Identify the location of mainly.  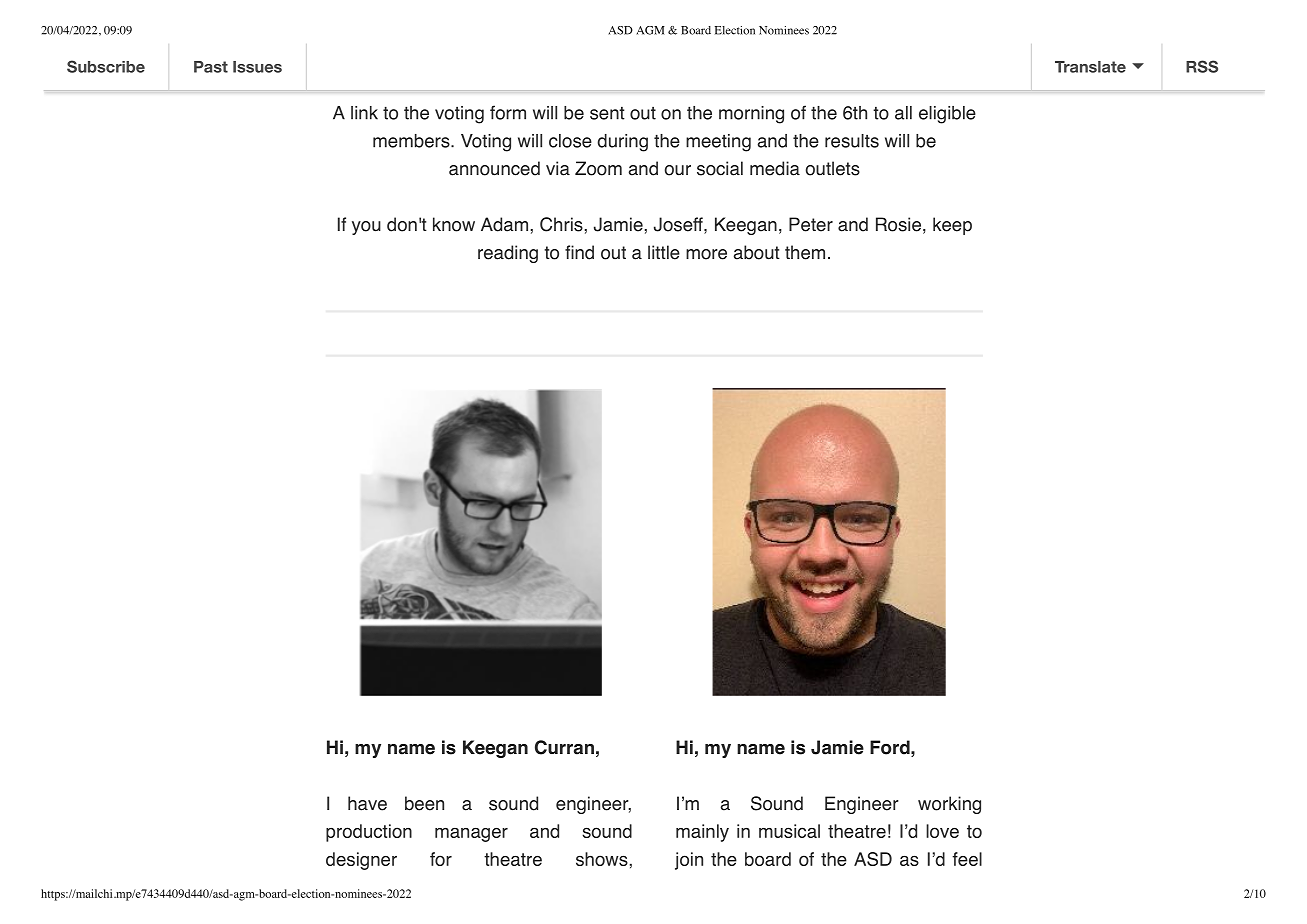
(702, 833).
